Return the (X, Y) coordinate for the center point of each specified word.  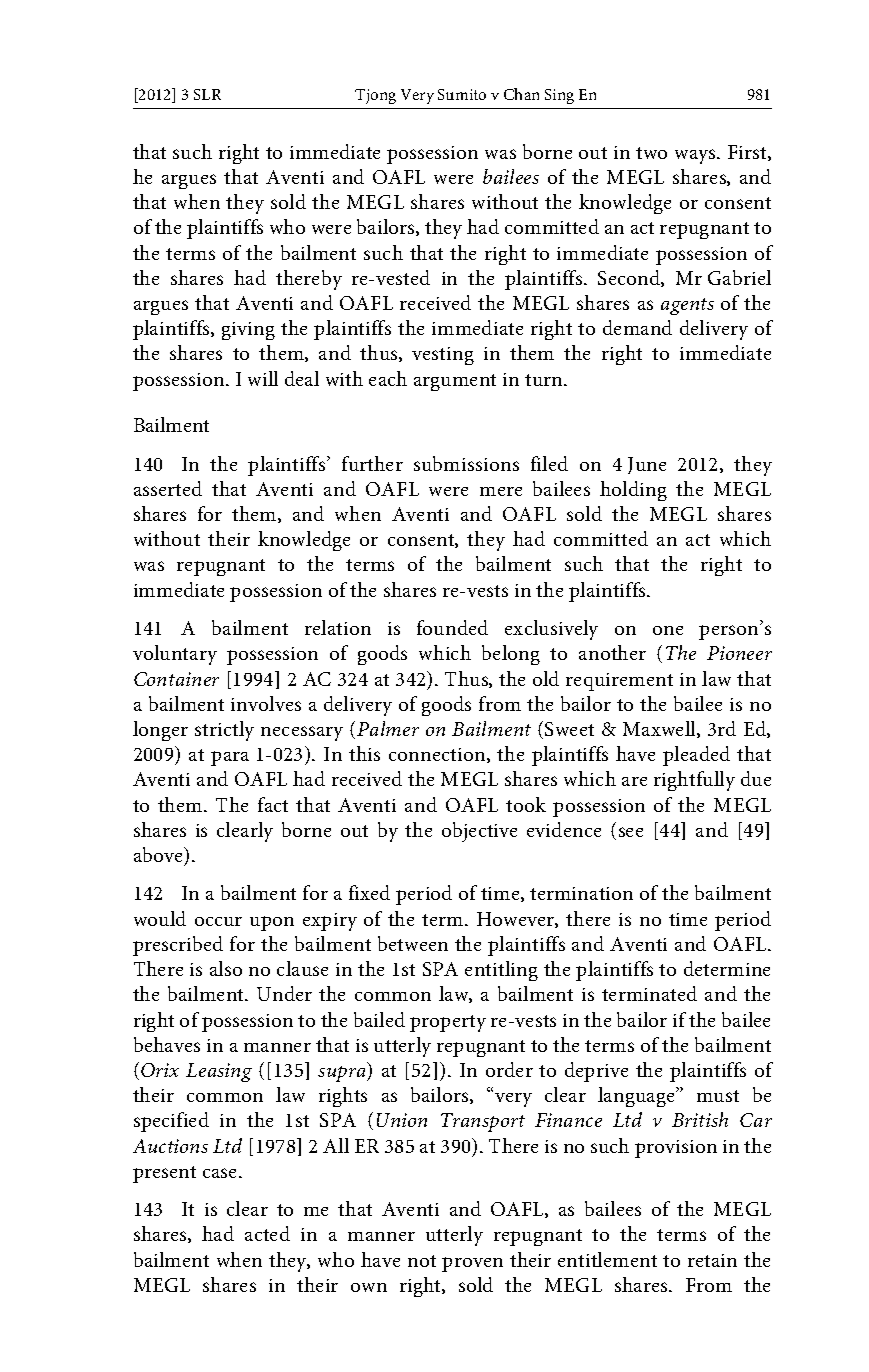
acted (267, 1233)
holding (633, 491)
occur (218, 921)
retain (712, 1260)
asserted (168, 488)
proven (472, 1264)
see (631, 832)
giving (248, 331)
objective (479, 832)
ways (696, 156)
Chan (521, 94)
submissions (466, 463)
